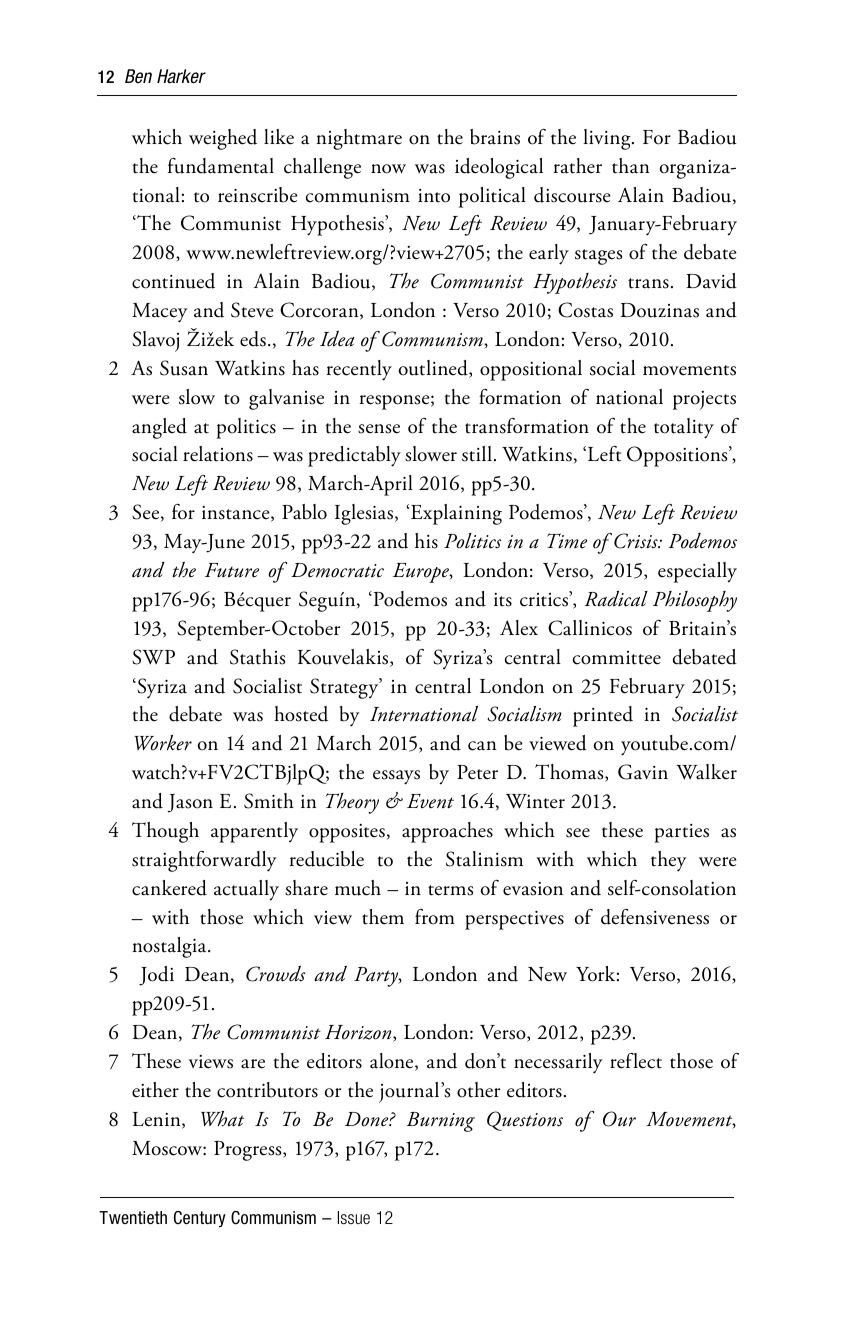 This screenshot has height=1322, width=845. Describe the element at coordinates (249, 1151) in the screenshot. I see `Progress` at that location.
